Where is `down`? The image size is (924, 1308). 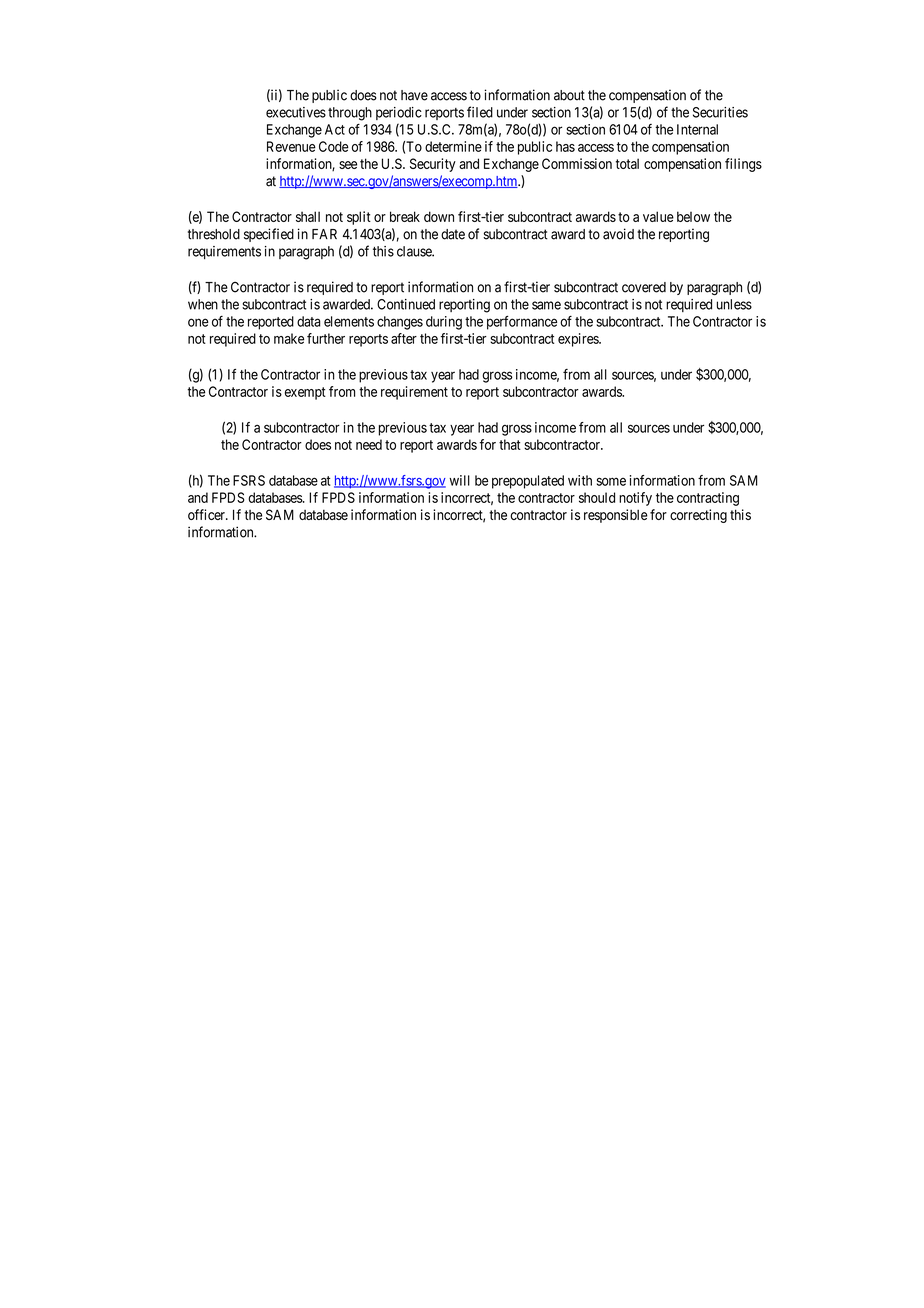 down is located at coordinates (439, 216).
